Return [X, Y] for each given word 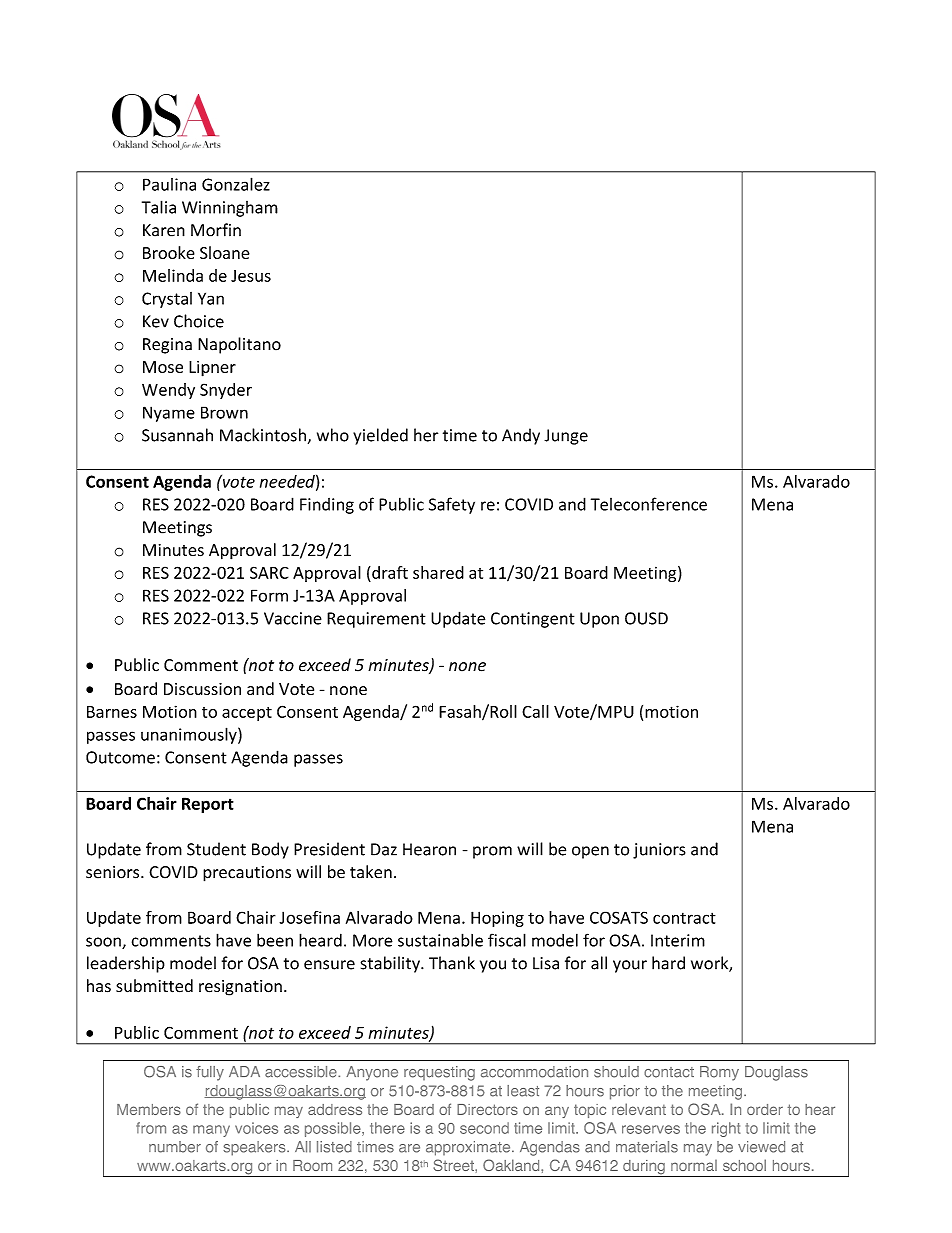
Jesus [251, 276]
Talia [159, 207]
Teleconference [649, 504]
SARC [269, 572]
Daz [384, 849]
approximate [469, 1148]
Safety [452, 505]
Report [208, 805]
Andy [521, 436]
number [175, 1147]
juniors [659, 851]
